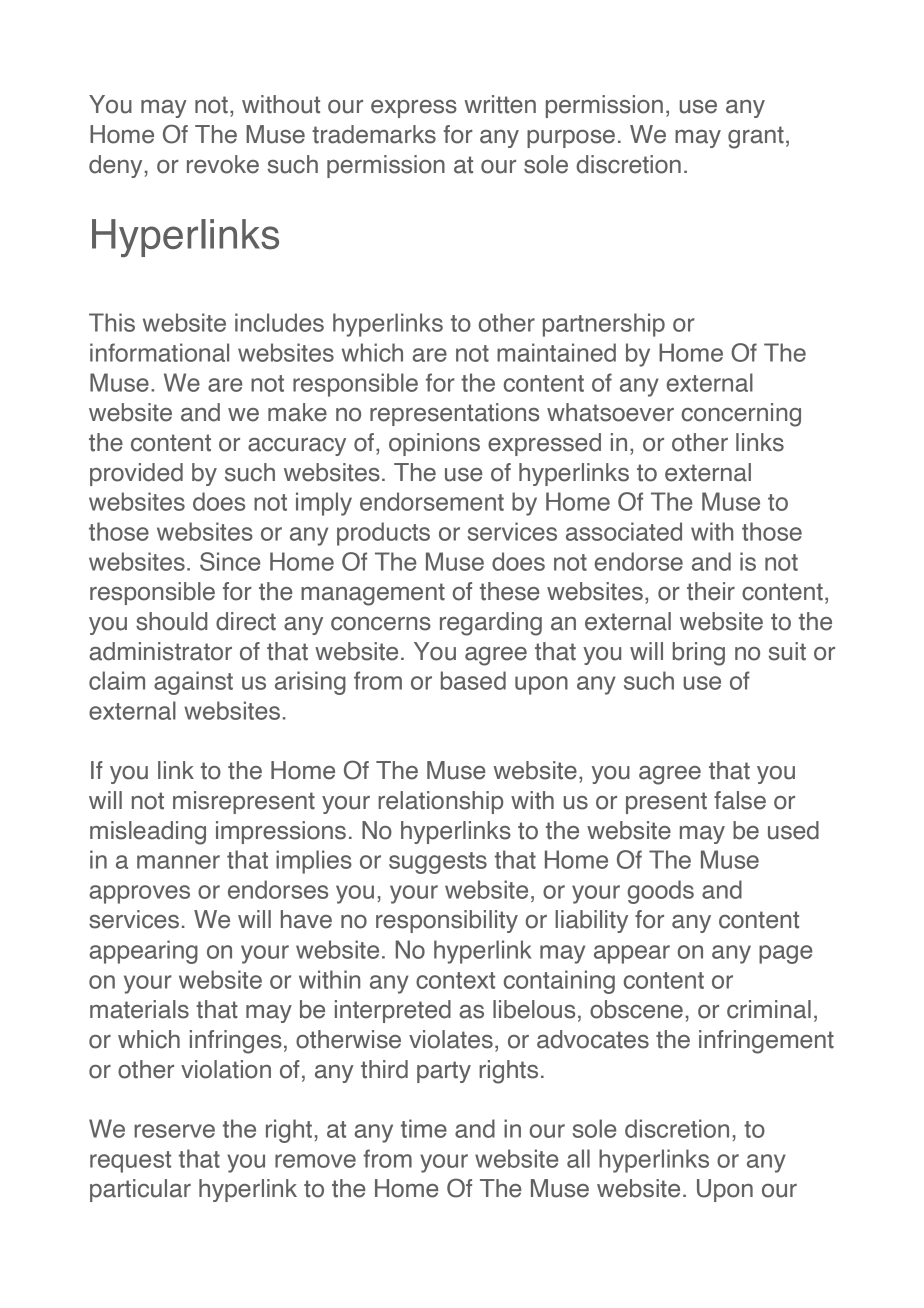  Describe the element at coordinates (223, 164) in the screenshot. I see `revoke` at that location.
